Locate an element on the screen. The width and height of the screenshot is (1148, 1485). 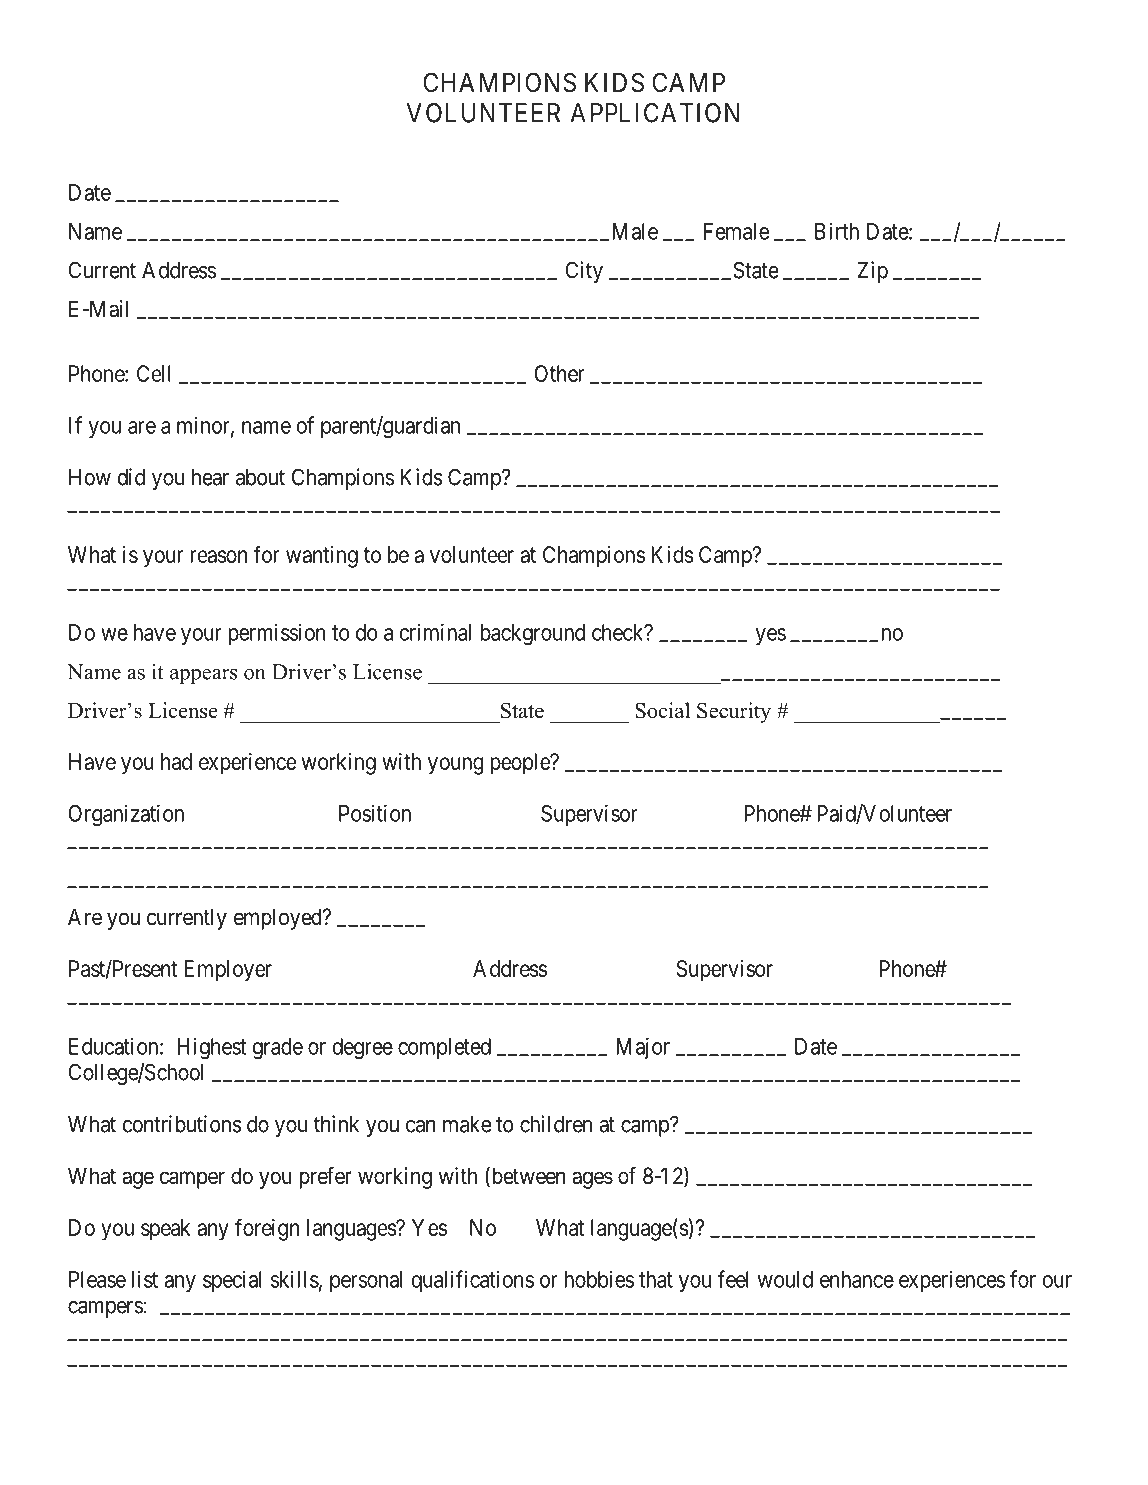
young is located at coordinates (456, 766).
